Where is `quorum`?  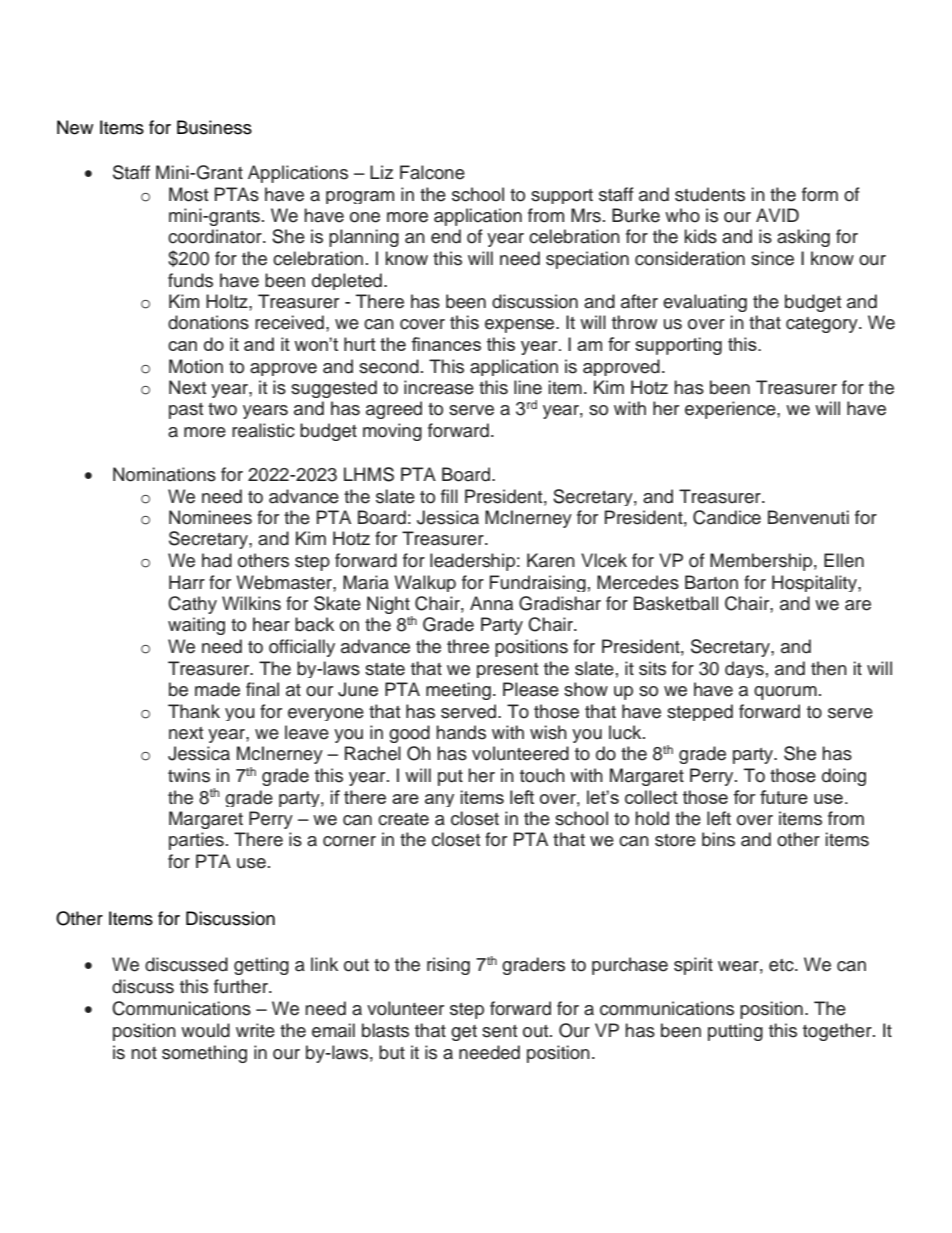
quorum is located at coordinates (785, 693).
